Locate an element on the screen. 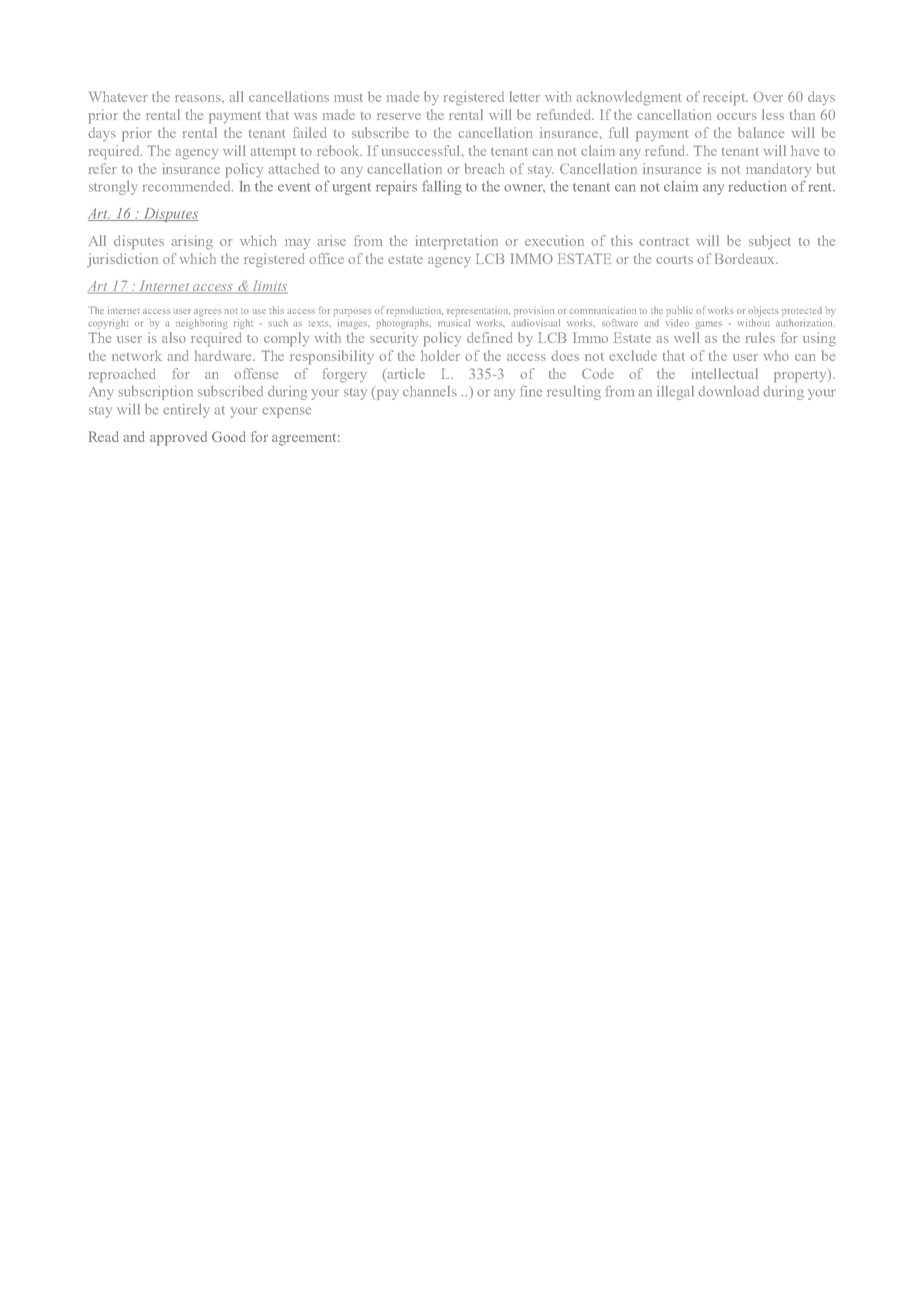 The width and height of the screenshot is (924, 1308). receipt is located at coordinates (725, 98).
